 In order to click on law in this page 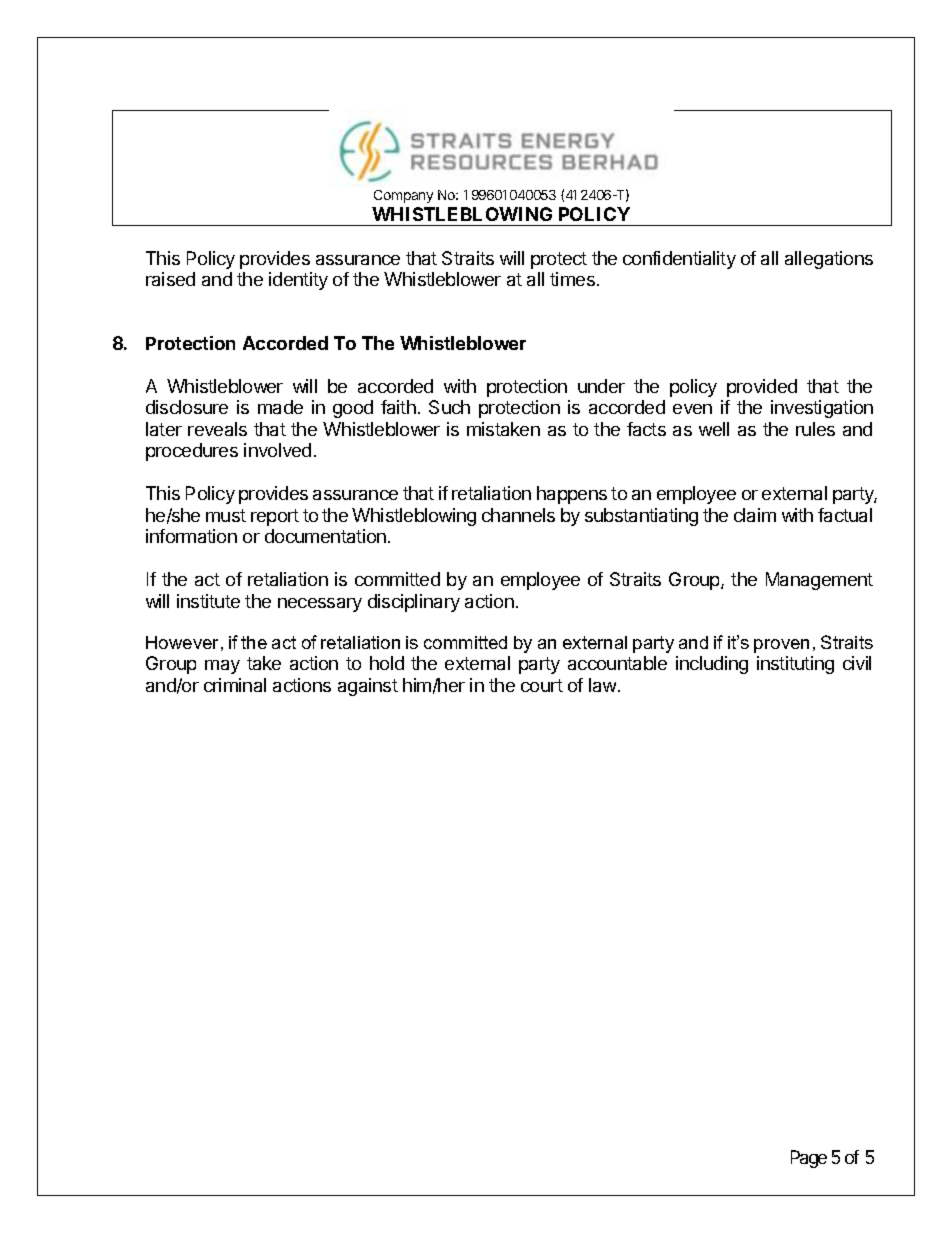, I will do `click(602, 685)`.
